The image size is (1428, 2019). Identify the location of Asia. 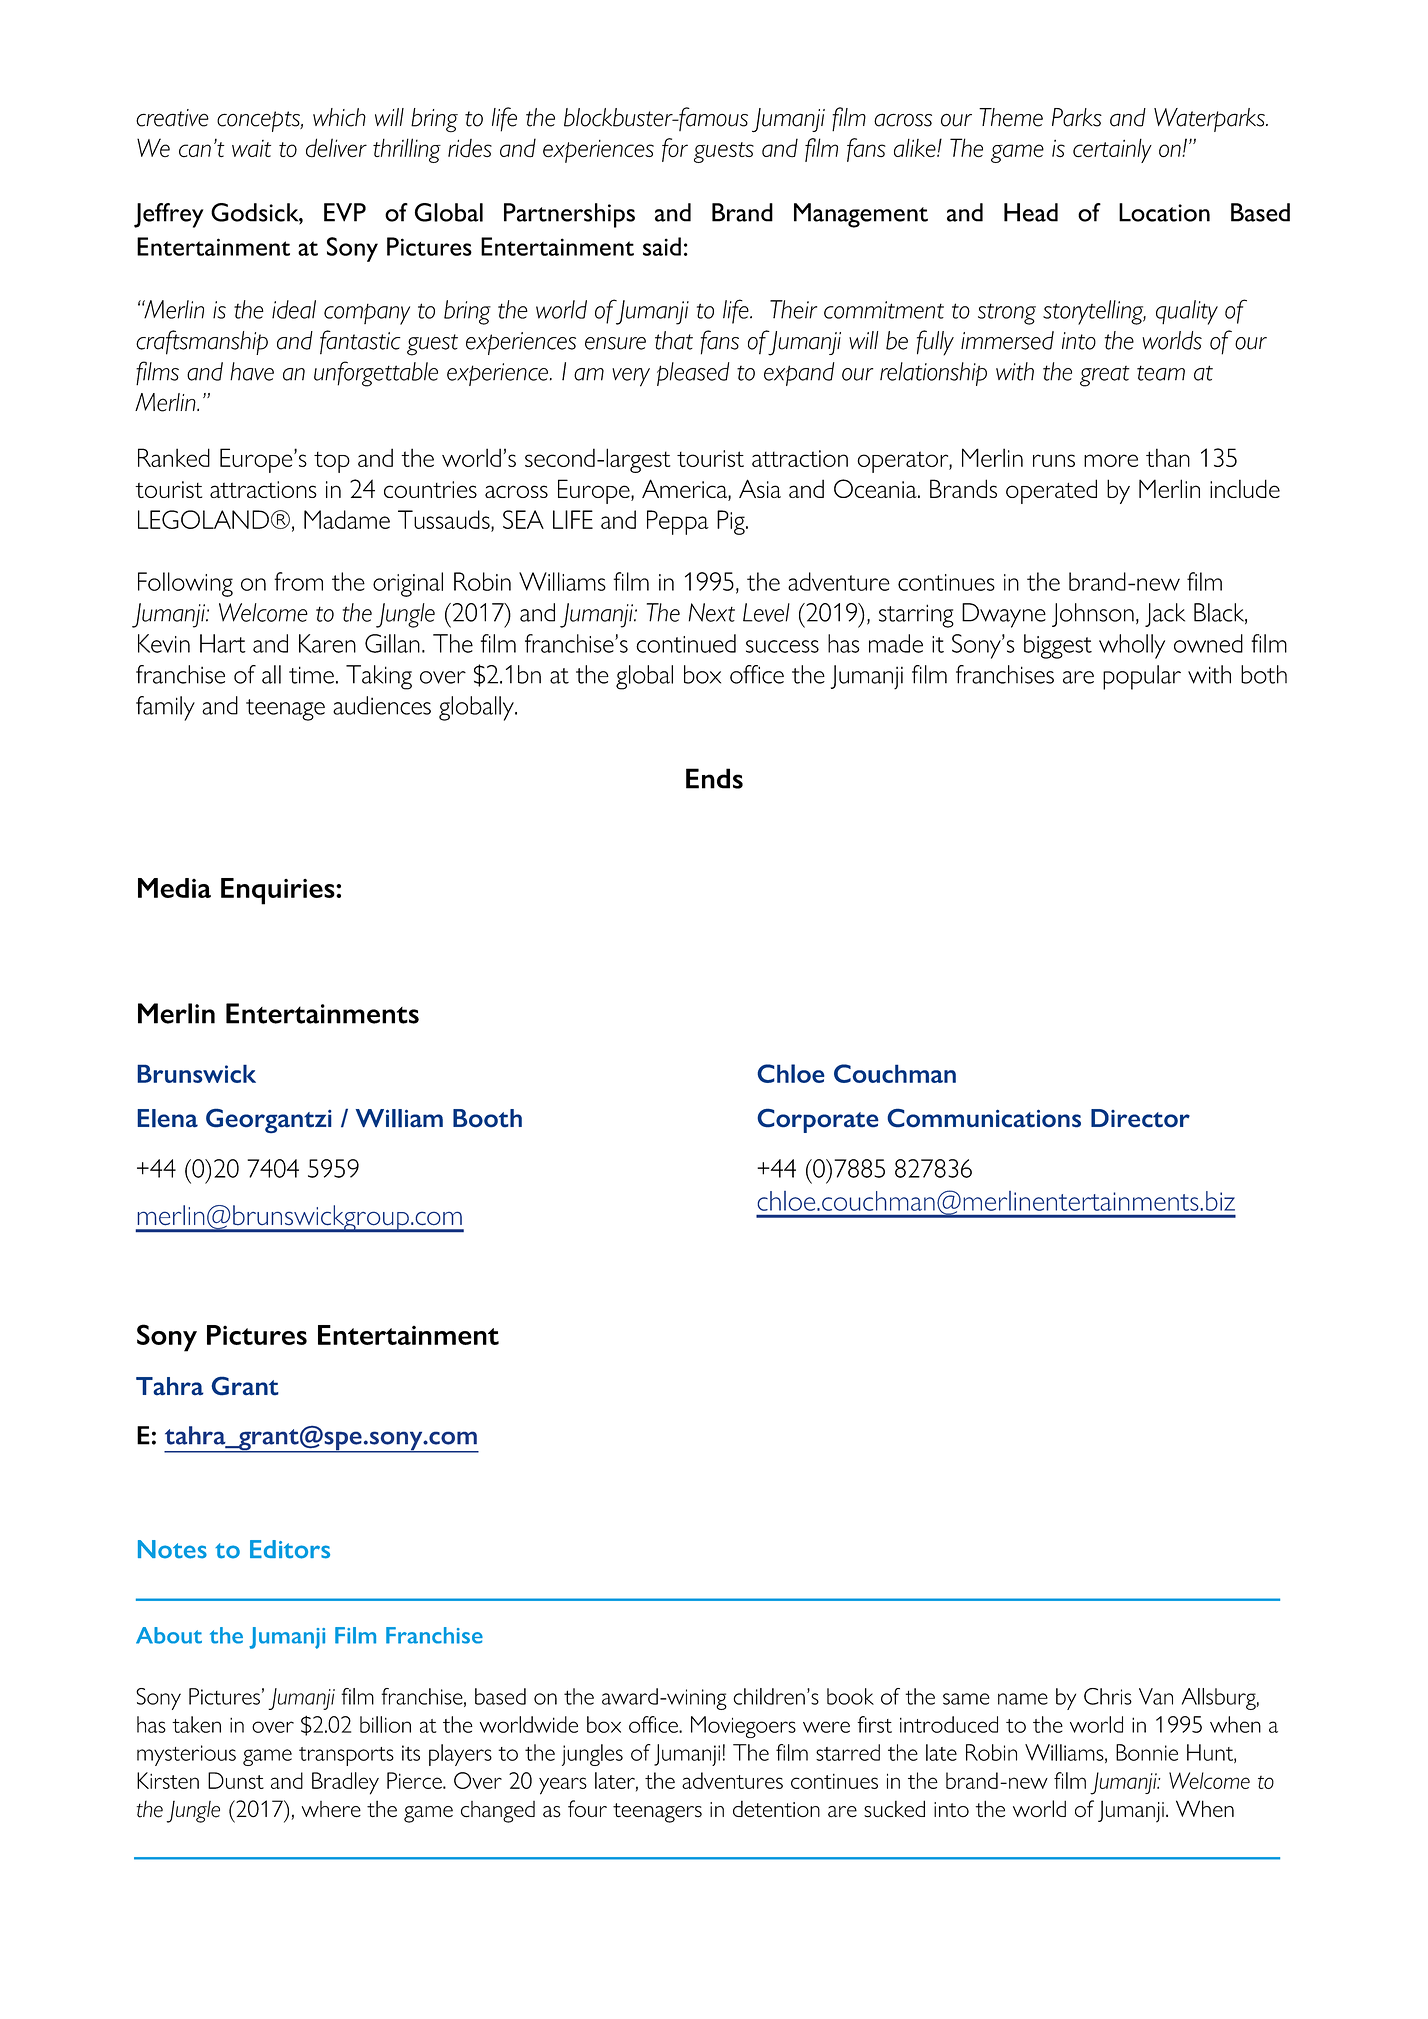
(760, 488).
